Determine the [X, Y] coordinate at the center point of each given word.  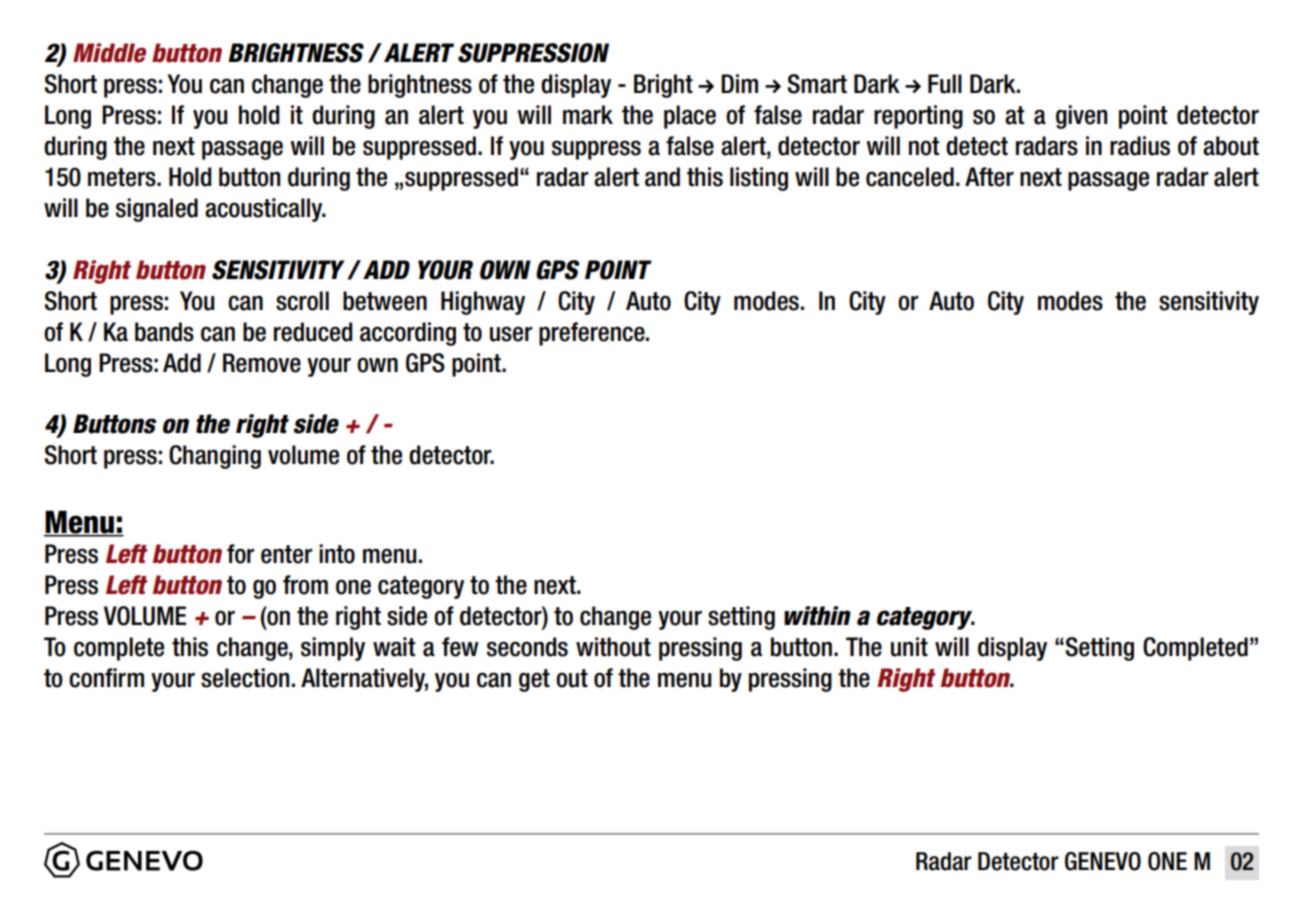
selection [245, 678]
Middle [109, 53]
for [240, 554]
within [817, 615]
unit [909, 647]
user [511, 334]
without [613, 647]
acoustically [265, 210]
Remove [262, 363]
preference [593, 334]
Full [945, 84]
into [337, 554]
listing [759, 179]
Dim [739, 83]
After [989, 177]
